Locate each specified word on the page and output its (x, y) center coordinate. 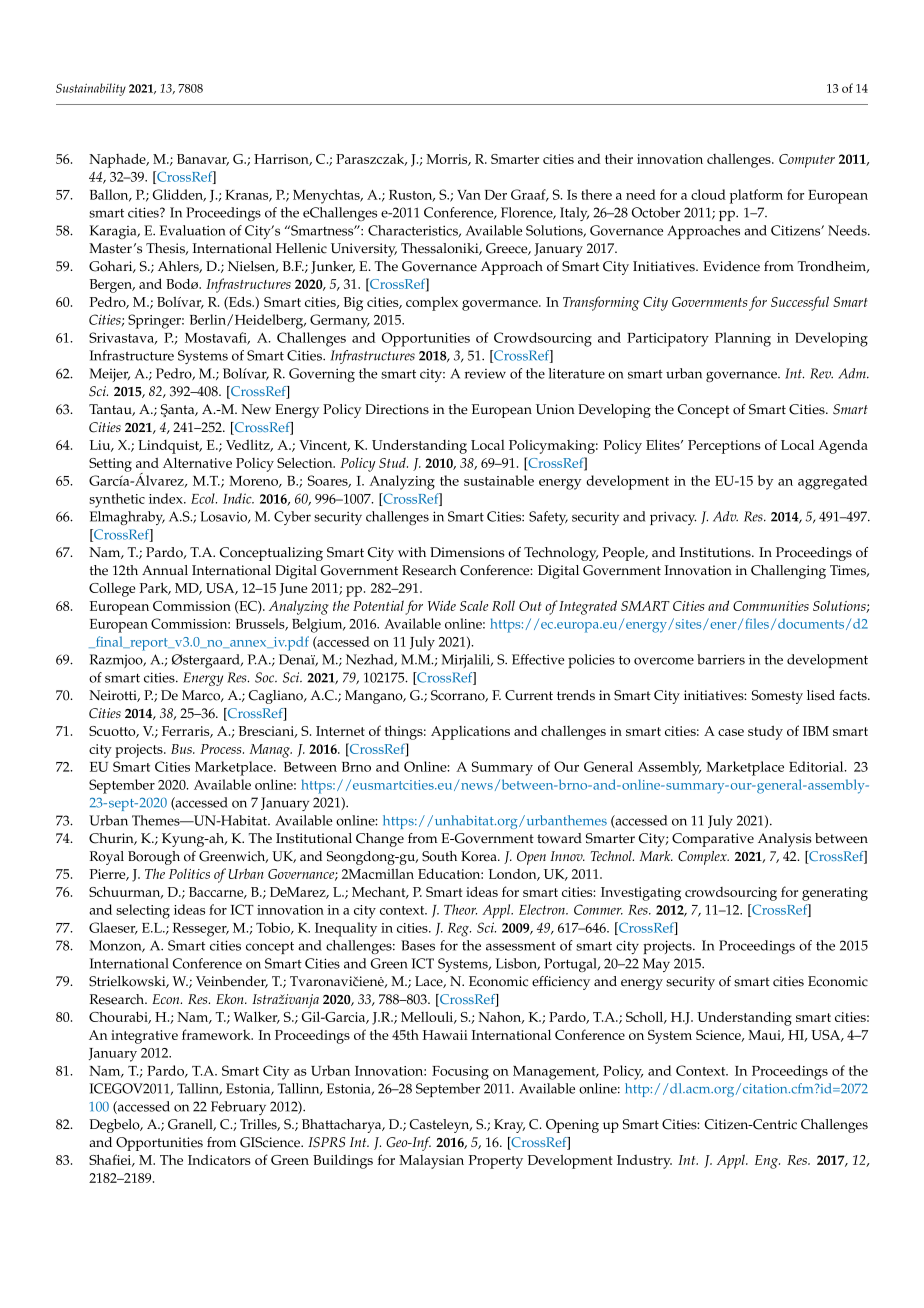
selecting (143, 911)
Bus (182, 749)
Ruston (412, 196)
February (238, 1108)
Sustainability (91, 89)
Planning (743, 339)
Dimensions (467, 552)
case (731, 732)
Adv (725, 516)
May (656, 965)
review (485, 374)
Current (529, 695)
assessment (521, 946)
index (167, 498)
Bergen (112, 286)
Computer (807, 161)
